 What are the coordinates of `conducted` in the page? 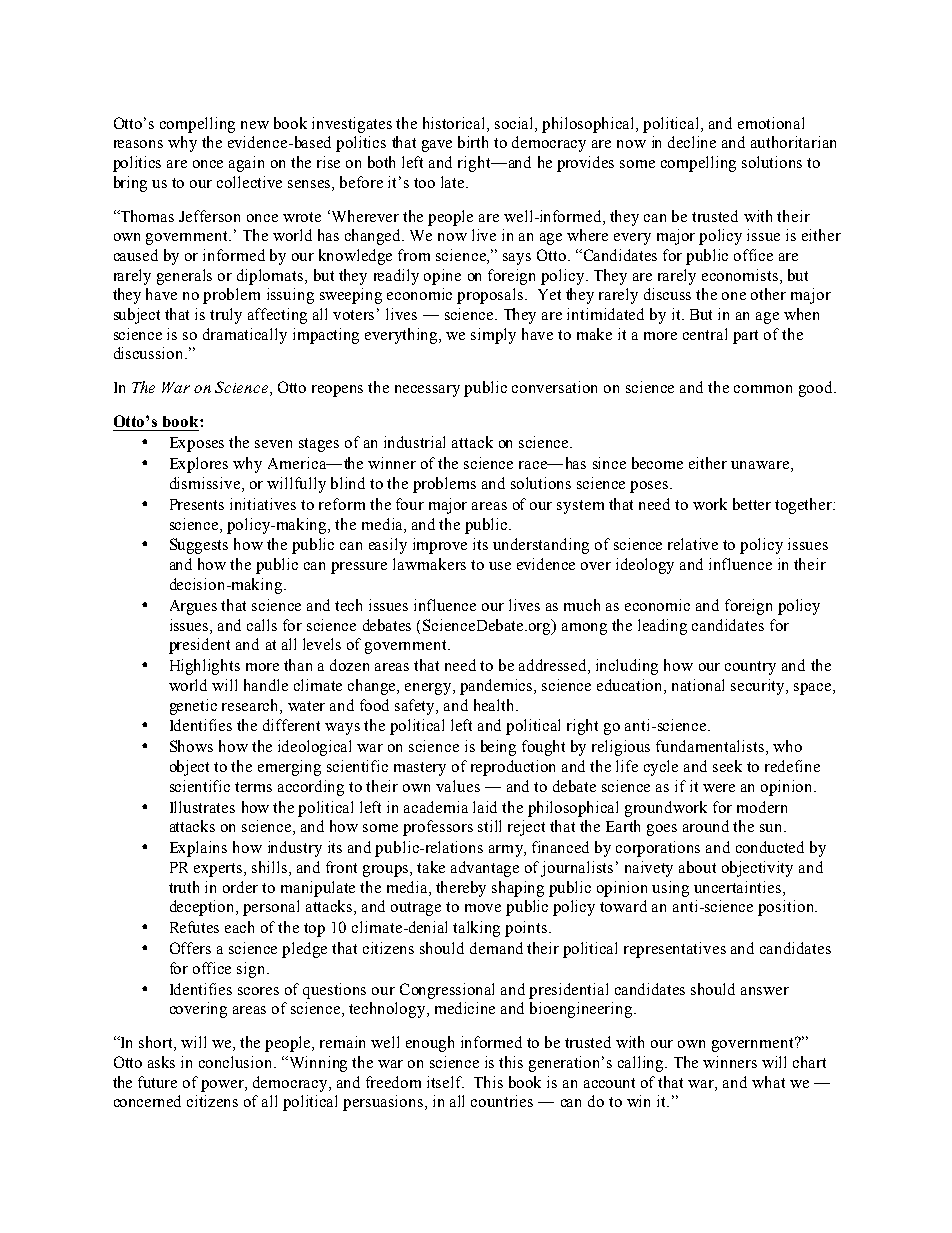 It's located at (770, 847).
